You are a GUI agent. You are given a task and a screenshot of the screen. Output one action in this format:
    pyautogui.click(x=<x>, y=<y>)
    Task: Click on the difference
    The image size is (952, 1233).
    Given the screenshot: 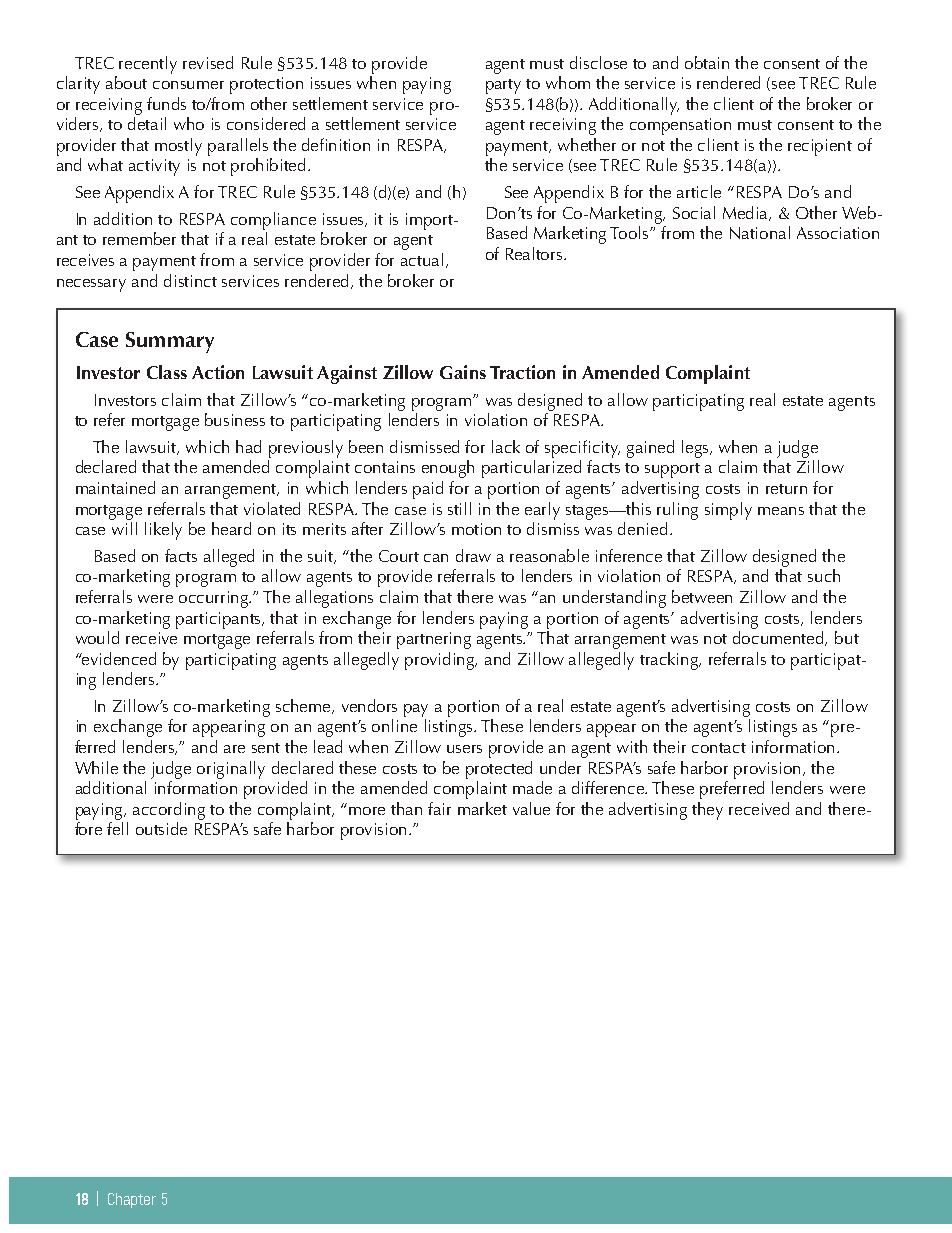 What is the action you would take?
    pyautogui.click(x=609, y=787)
